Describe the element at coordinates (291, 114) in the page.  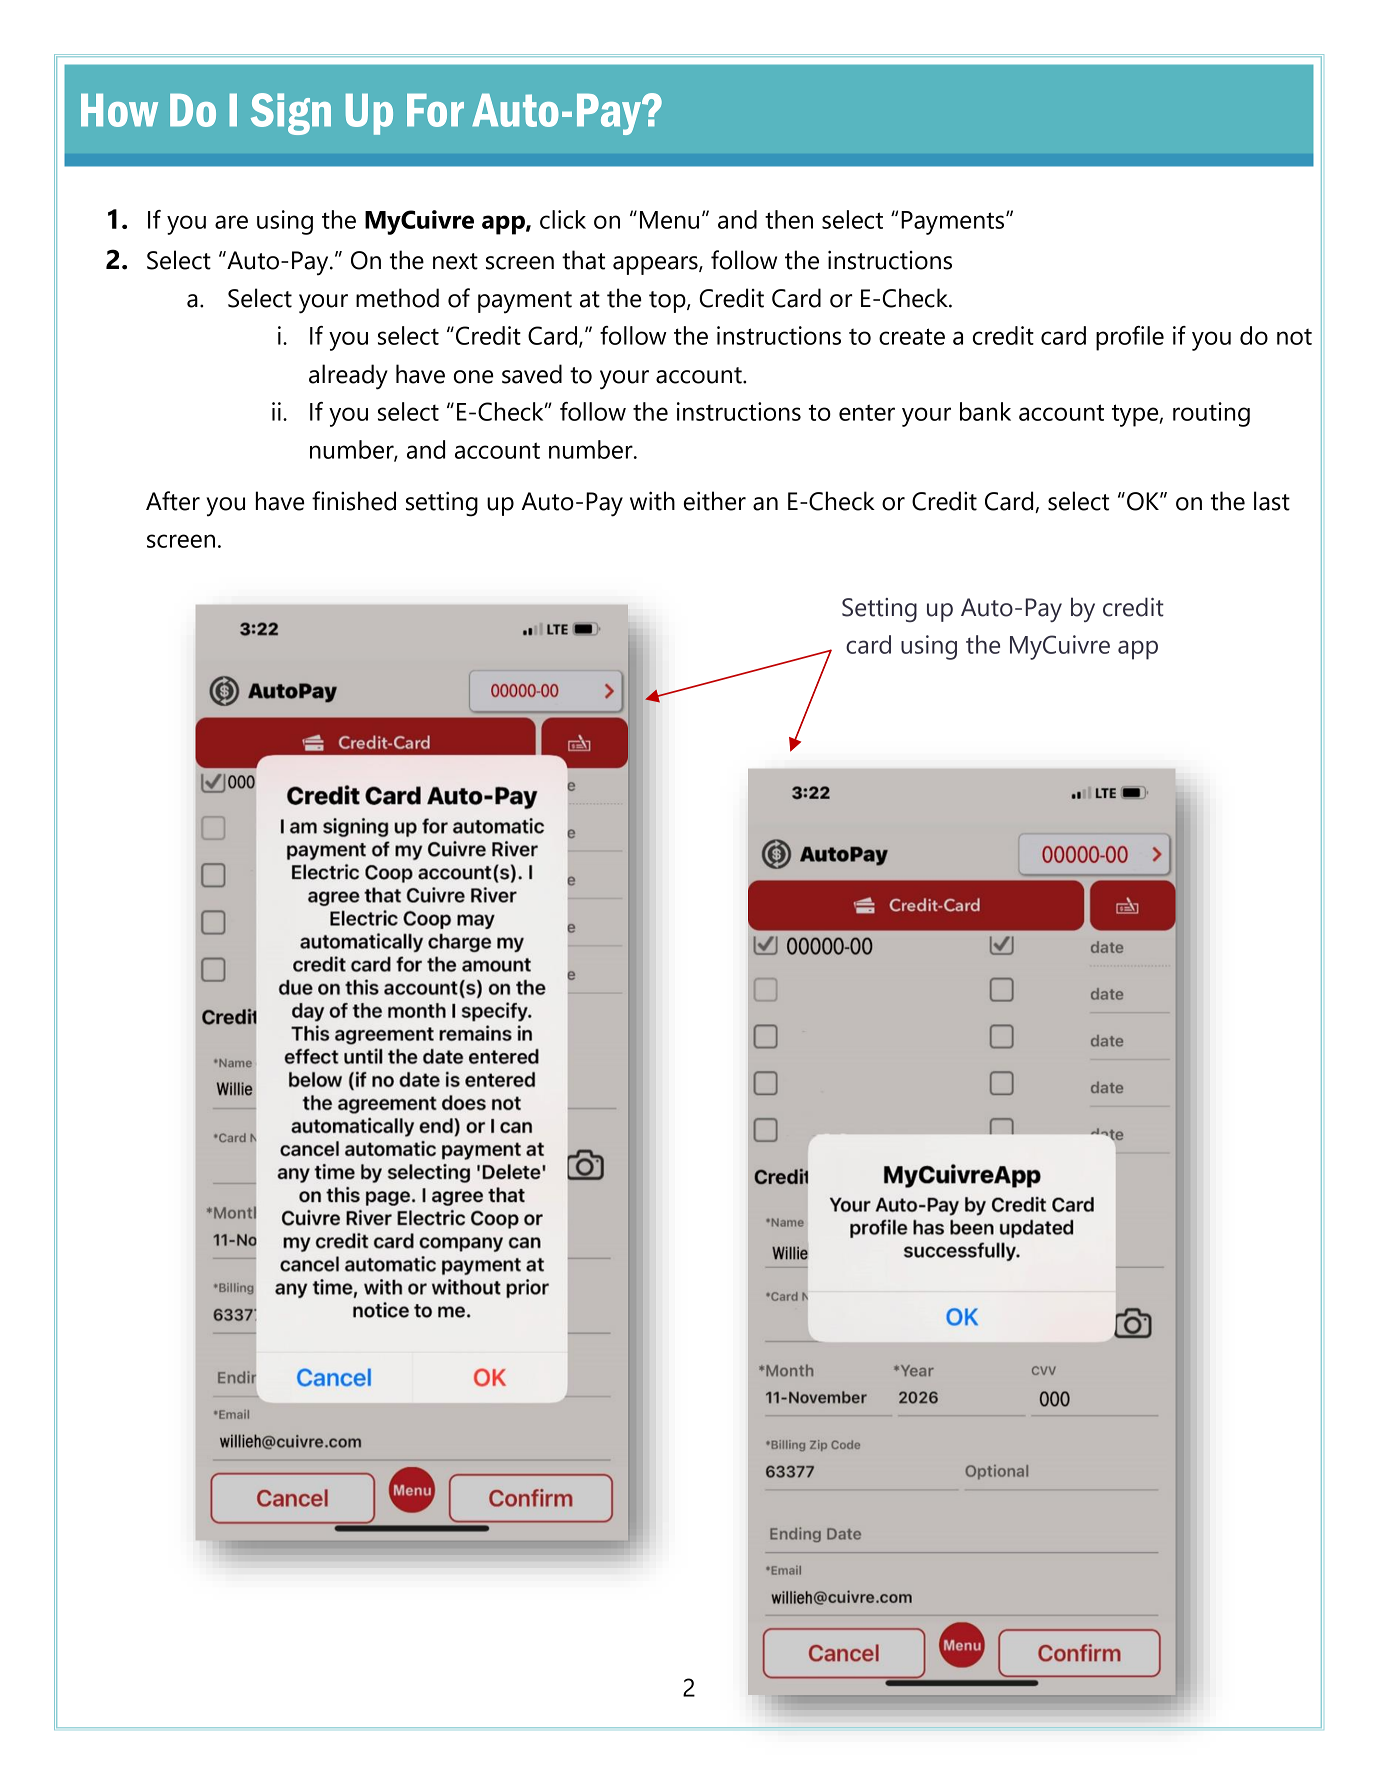
I see `Sign` at that location.
